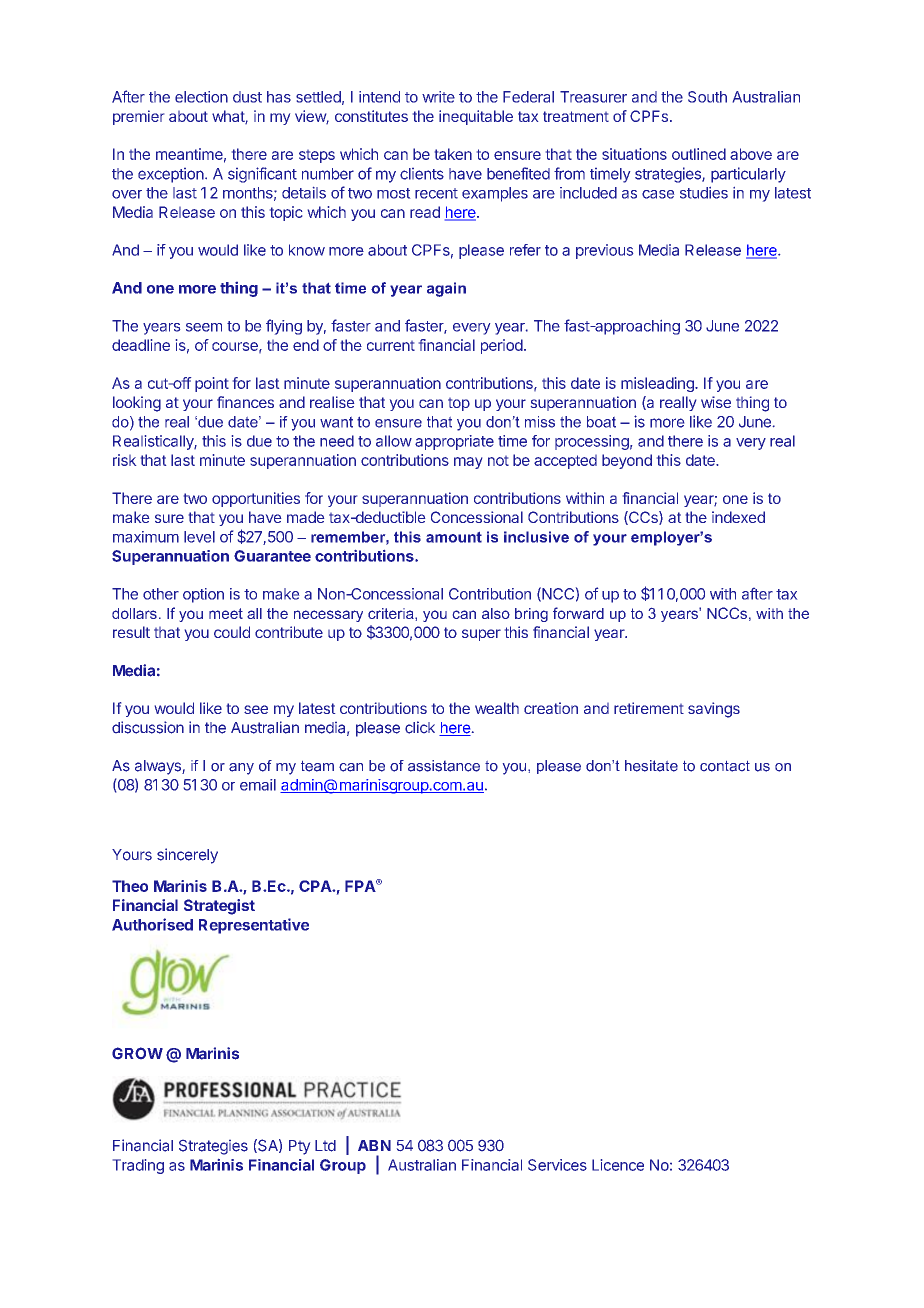 This screenshot has width=924, height=1308. What do you see at coordinates (256, 499) in the screenshot?
I see `opportunities` at bounding box center [256, 499].
